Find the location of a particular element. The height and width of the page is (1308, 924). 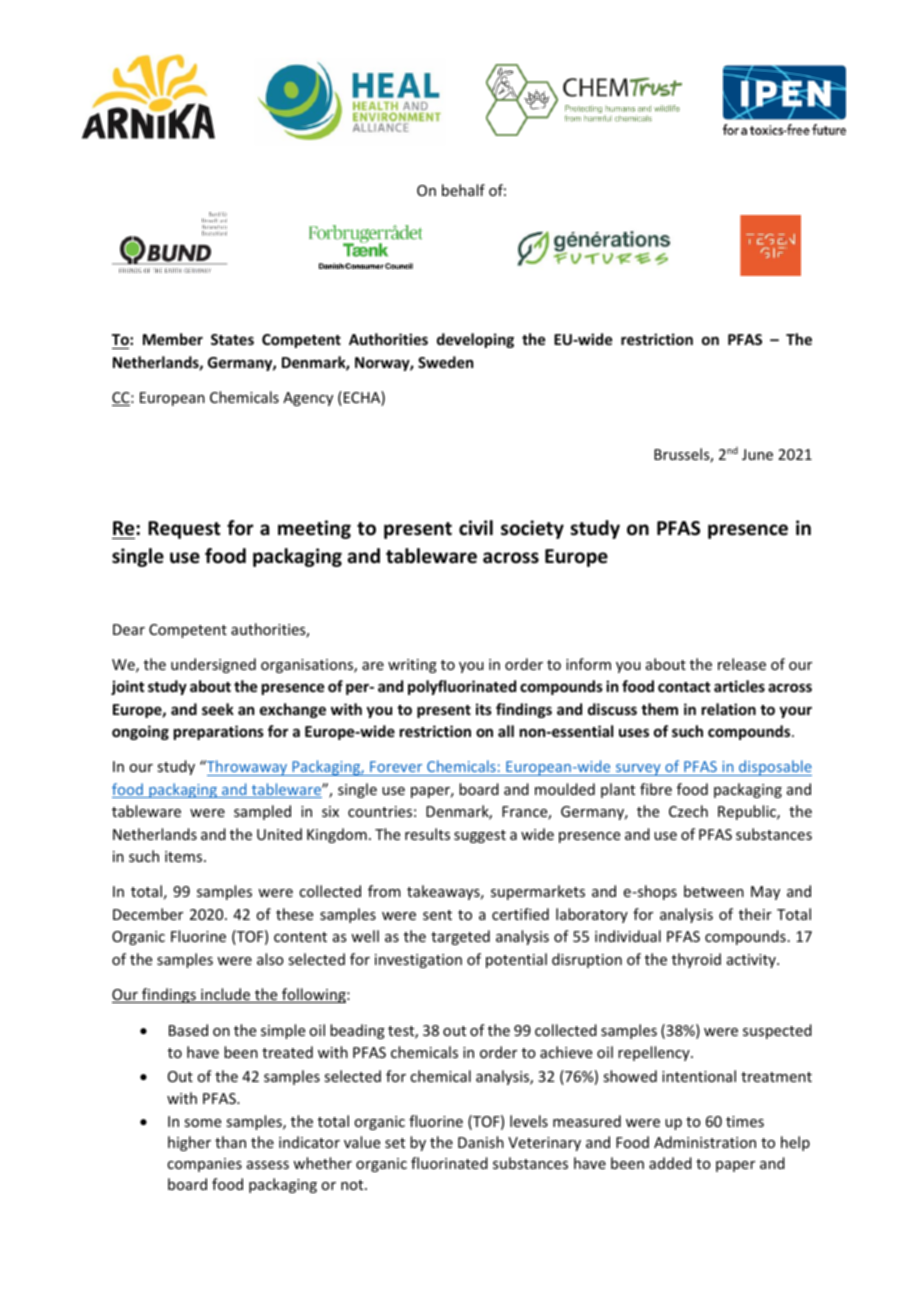

developing is located at coordinates (475, 340).
